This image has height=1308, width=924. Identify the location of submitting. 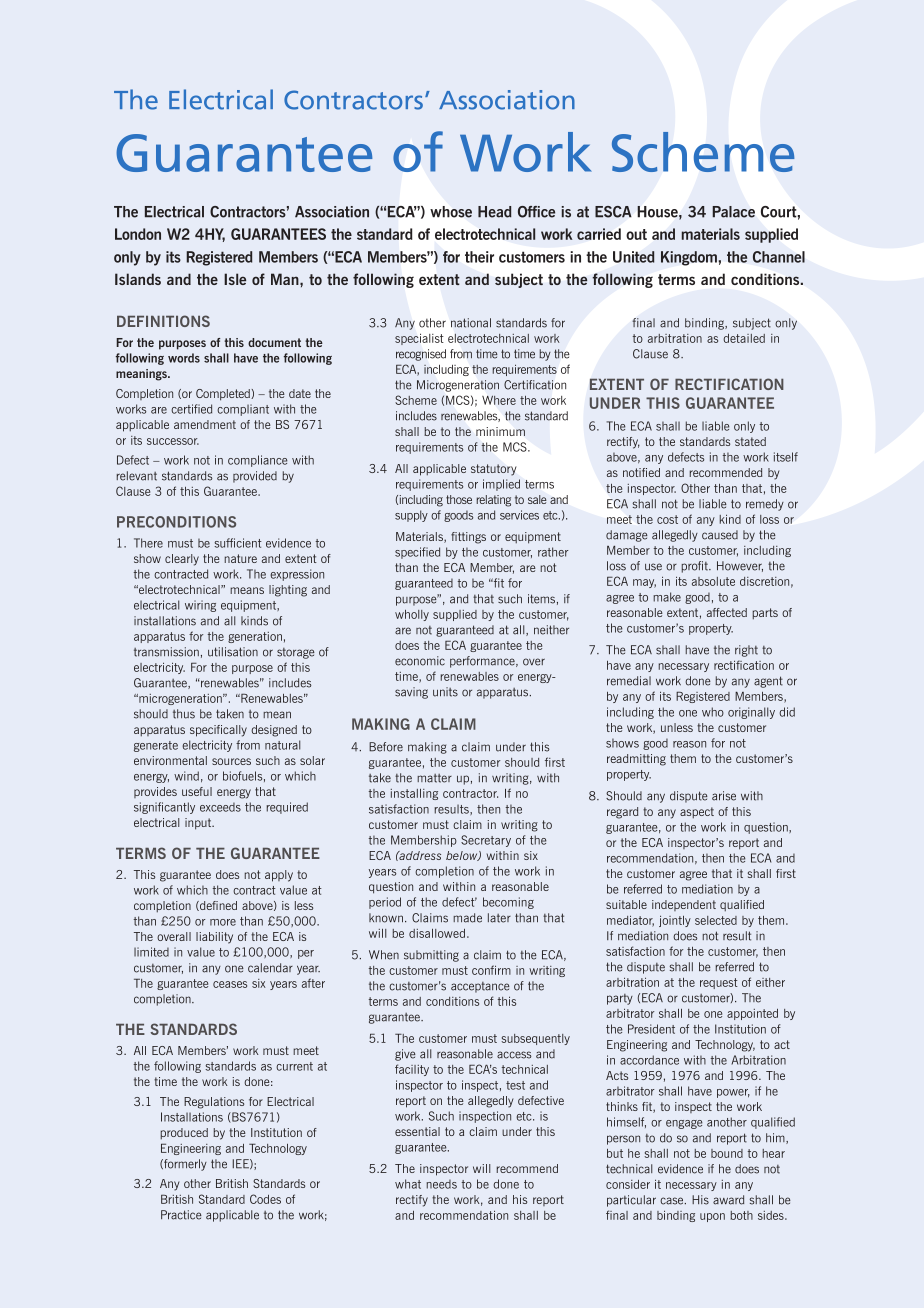
(431, 956).
